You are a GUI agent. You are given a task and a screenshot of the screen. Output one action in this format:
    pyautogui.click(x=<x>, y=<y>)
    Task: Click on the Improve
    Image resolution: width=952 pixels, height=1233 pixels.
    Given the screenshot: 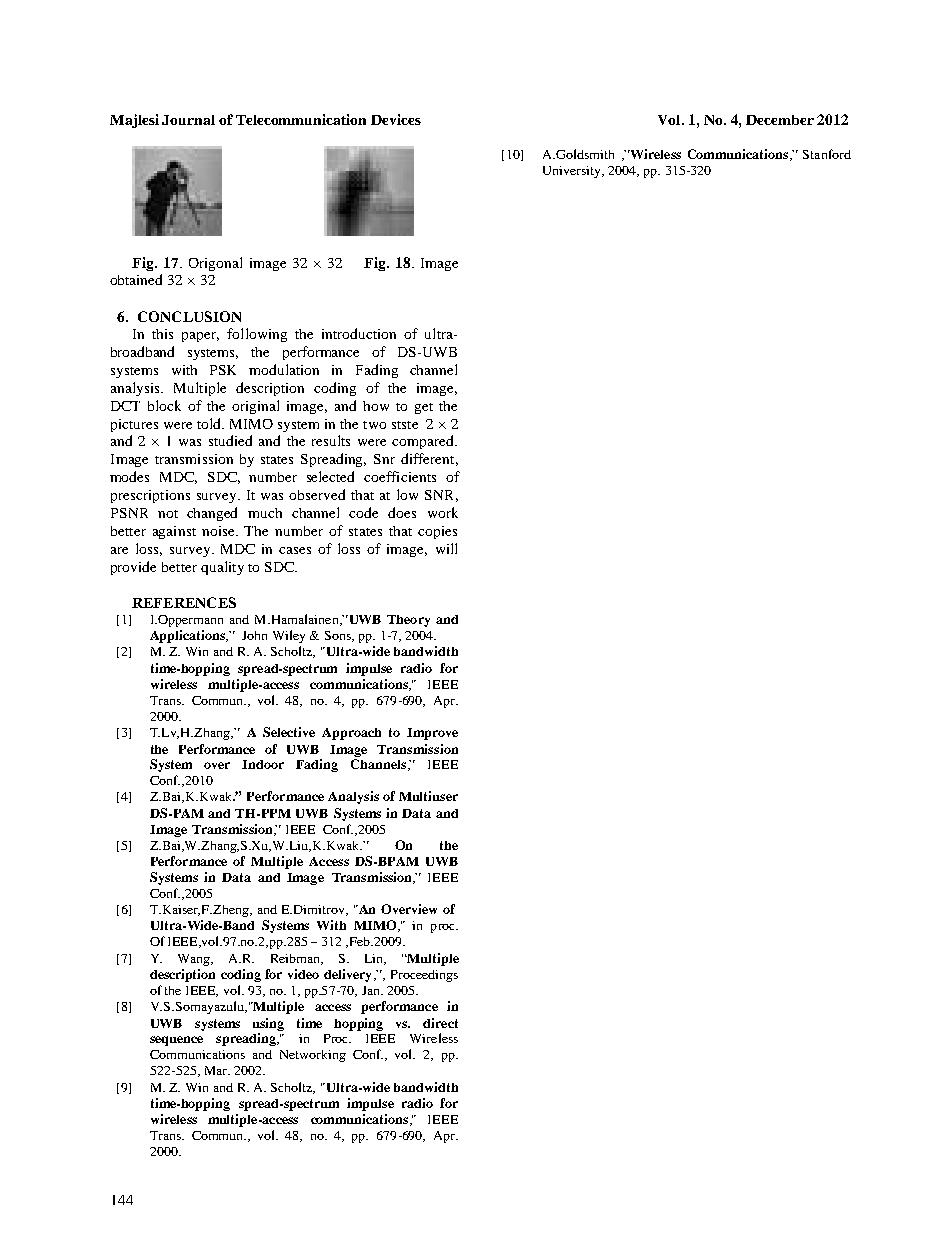 What is the action you would take?
    pyautogui.click(x=432, y=734)
